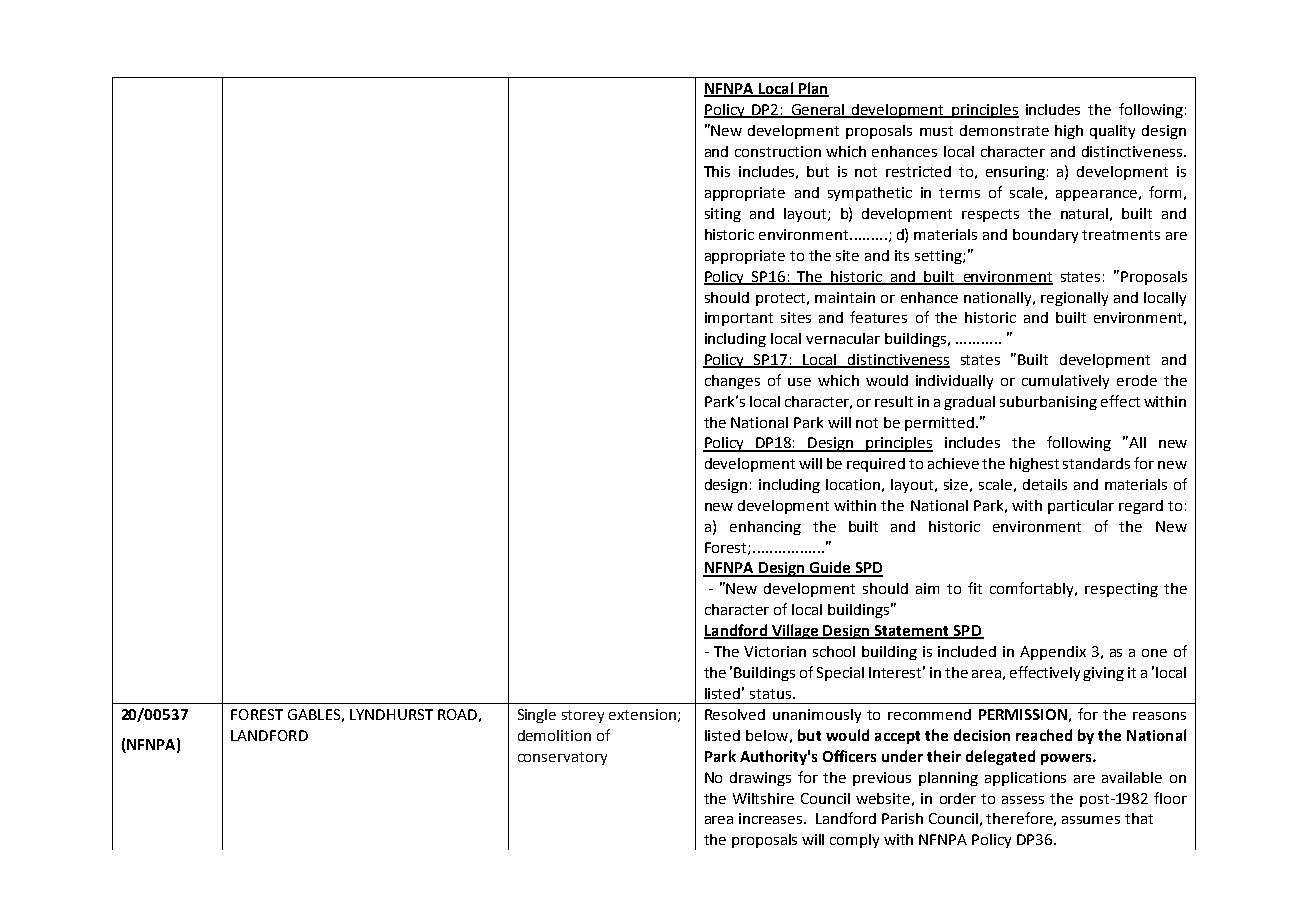  I want to click on assumes, so click(1091, 820).
